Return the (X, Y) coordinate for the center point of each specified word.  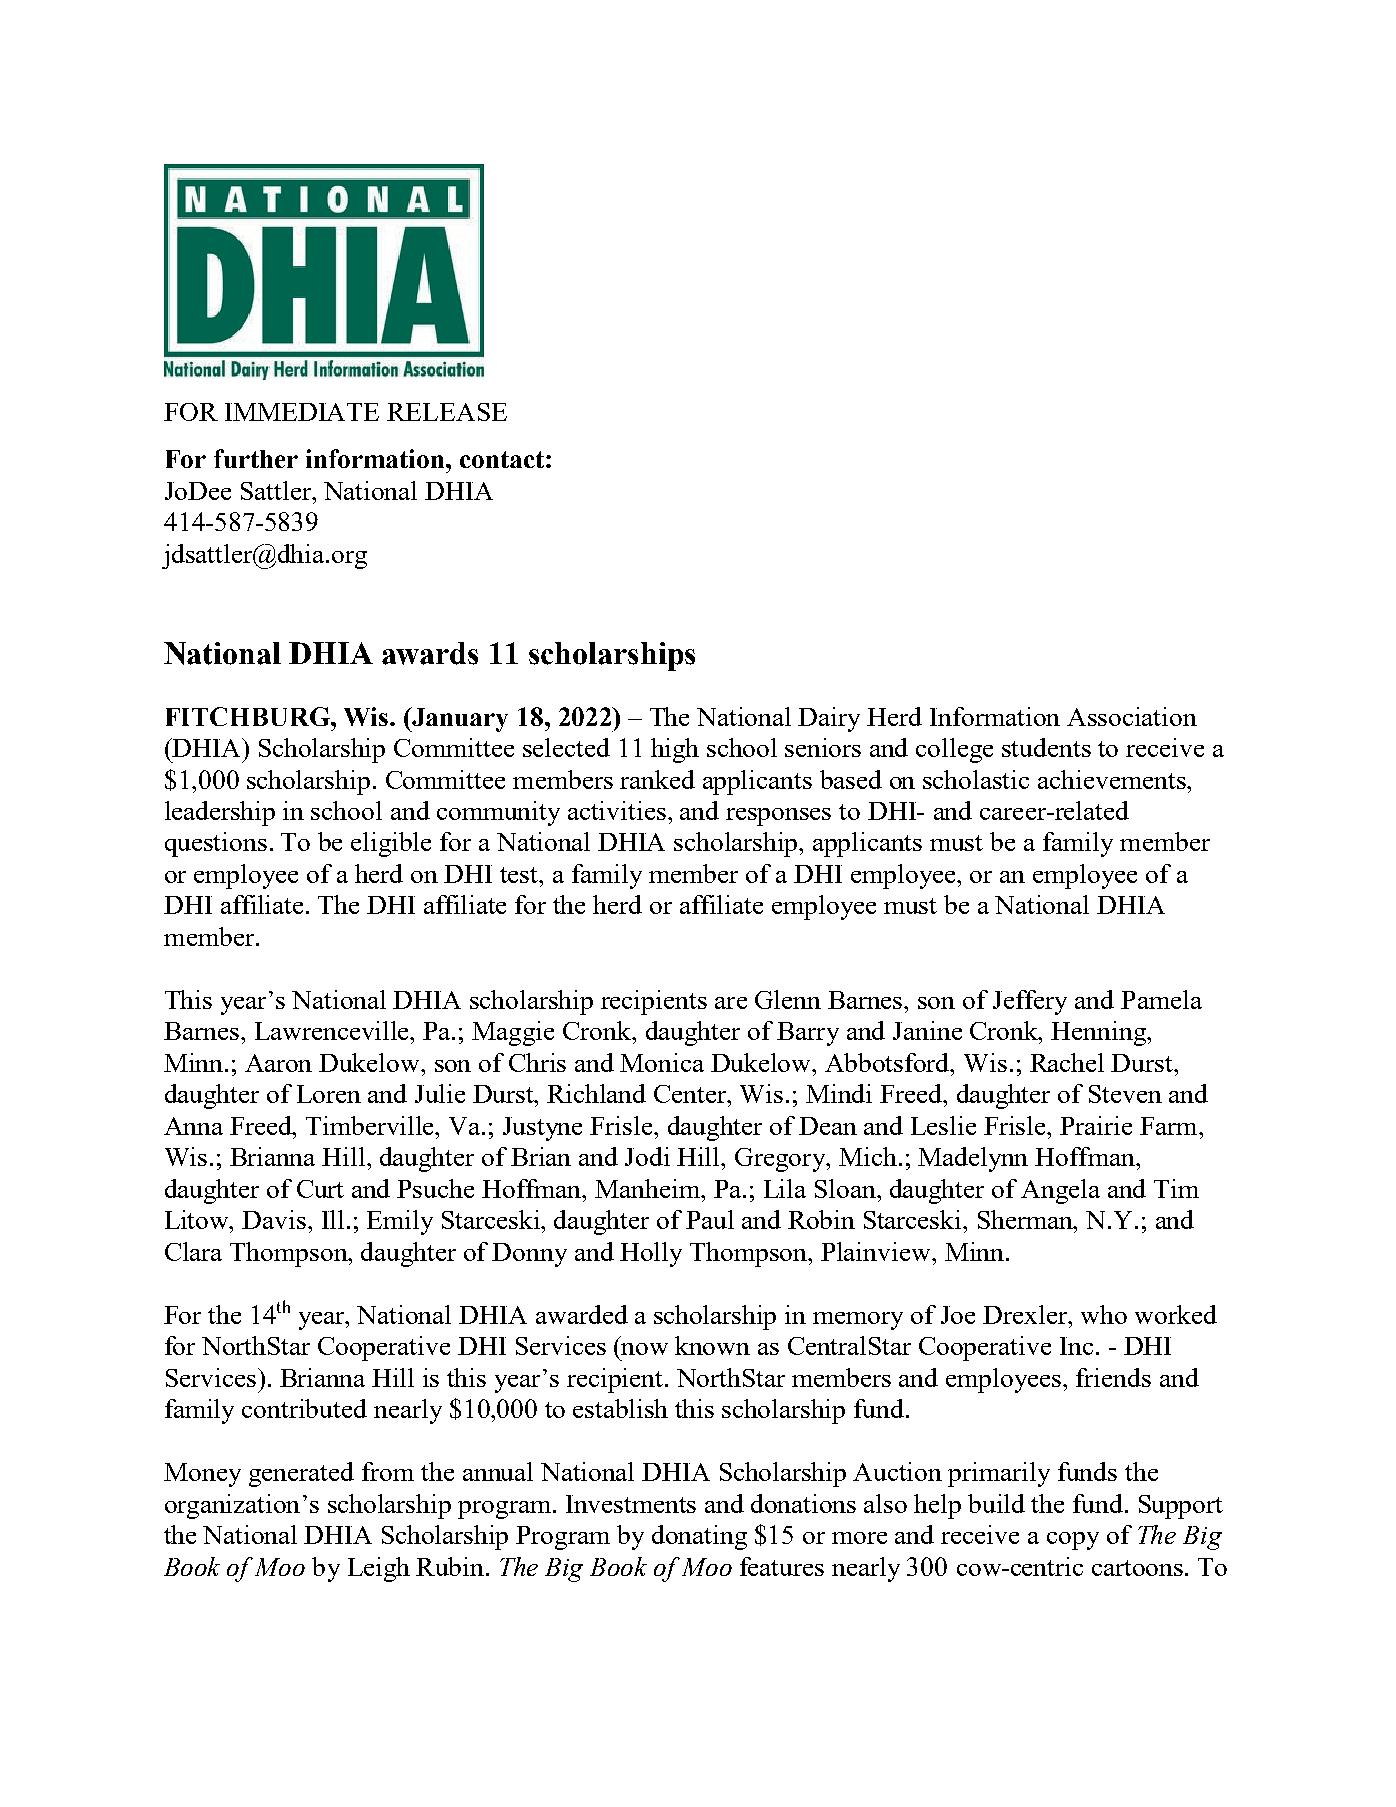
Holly (651, 1254)
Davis (275, 1219)
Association (1132, 716)
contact (502, 459)
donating (699, 1537)
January (459, 719)
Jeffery (1030, 1002)
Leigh (379, 1569)
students (1046, 747)
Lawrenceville (333, 1030)
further (256, 458)
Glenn (788, 999)
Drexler (1026, 1314)
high (675, 750)
